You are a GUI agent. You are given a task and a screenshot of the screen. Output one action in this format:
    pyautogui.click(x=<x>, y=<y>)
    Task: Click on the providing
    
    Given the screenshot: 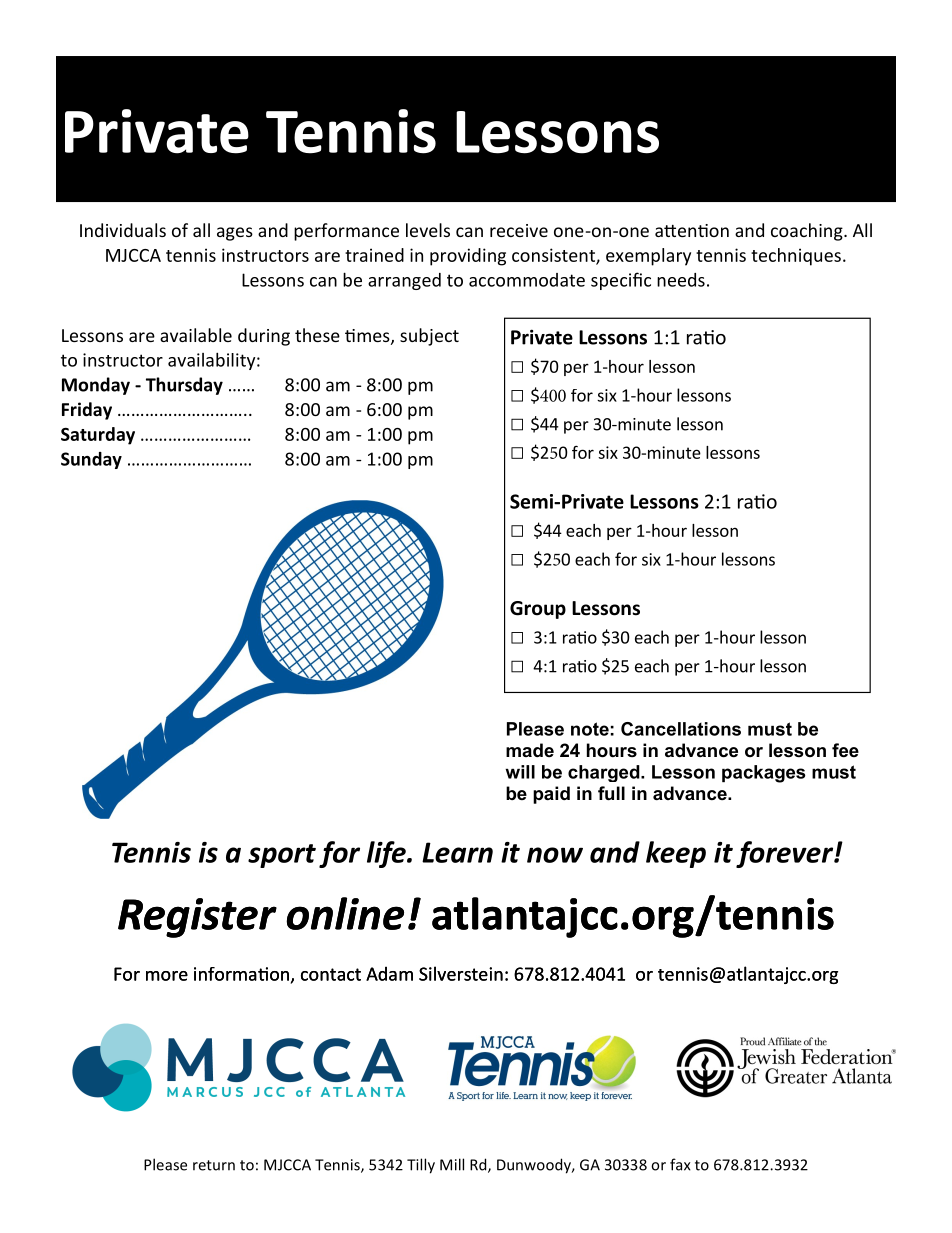 What is the action you would take?
    pyautogui.click(x=468, y=257)
